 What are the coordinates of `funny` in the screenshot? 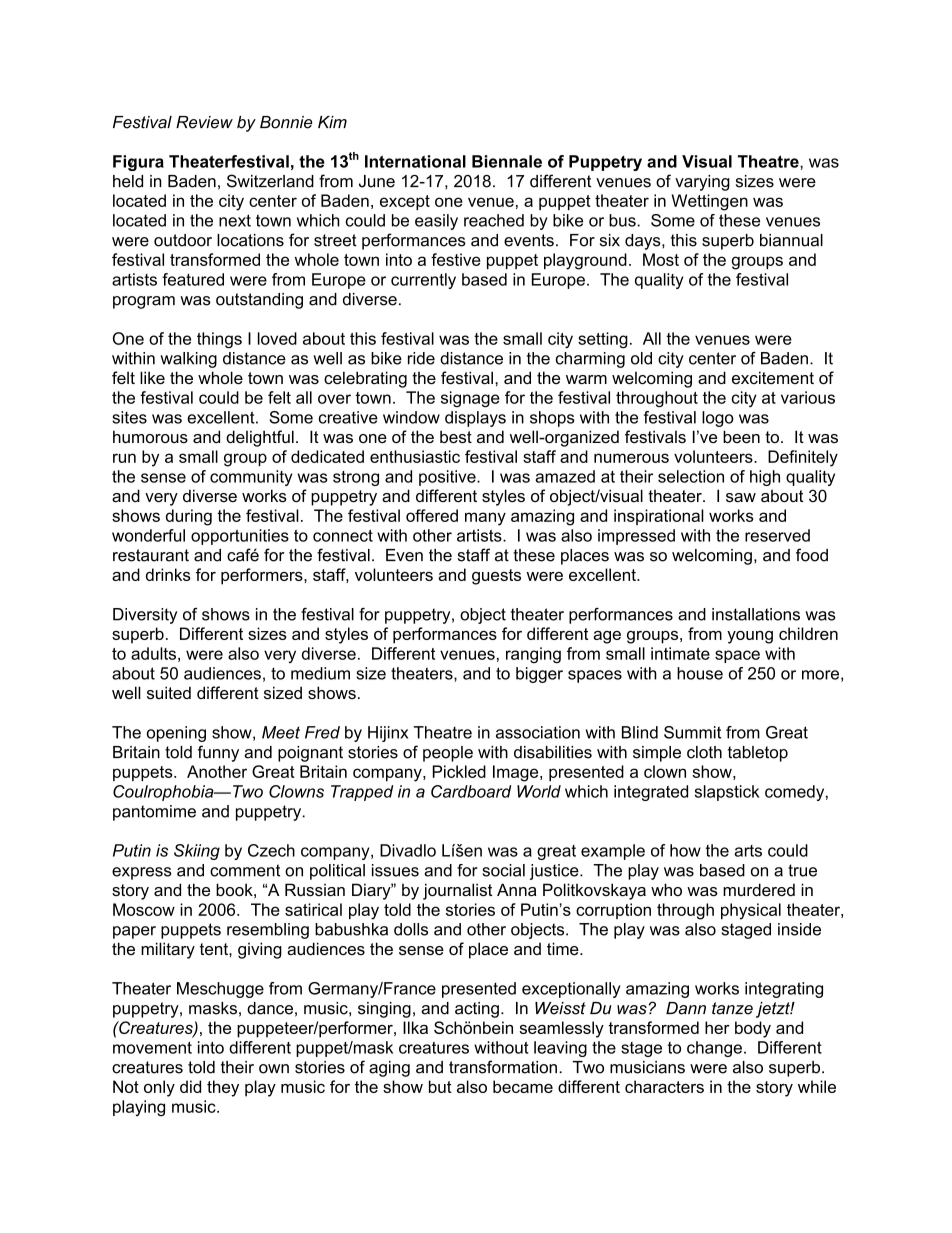 It's located at (218, 753).
